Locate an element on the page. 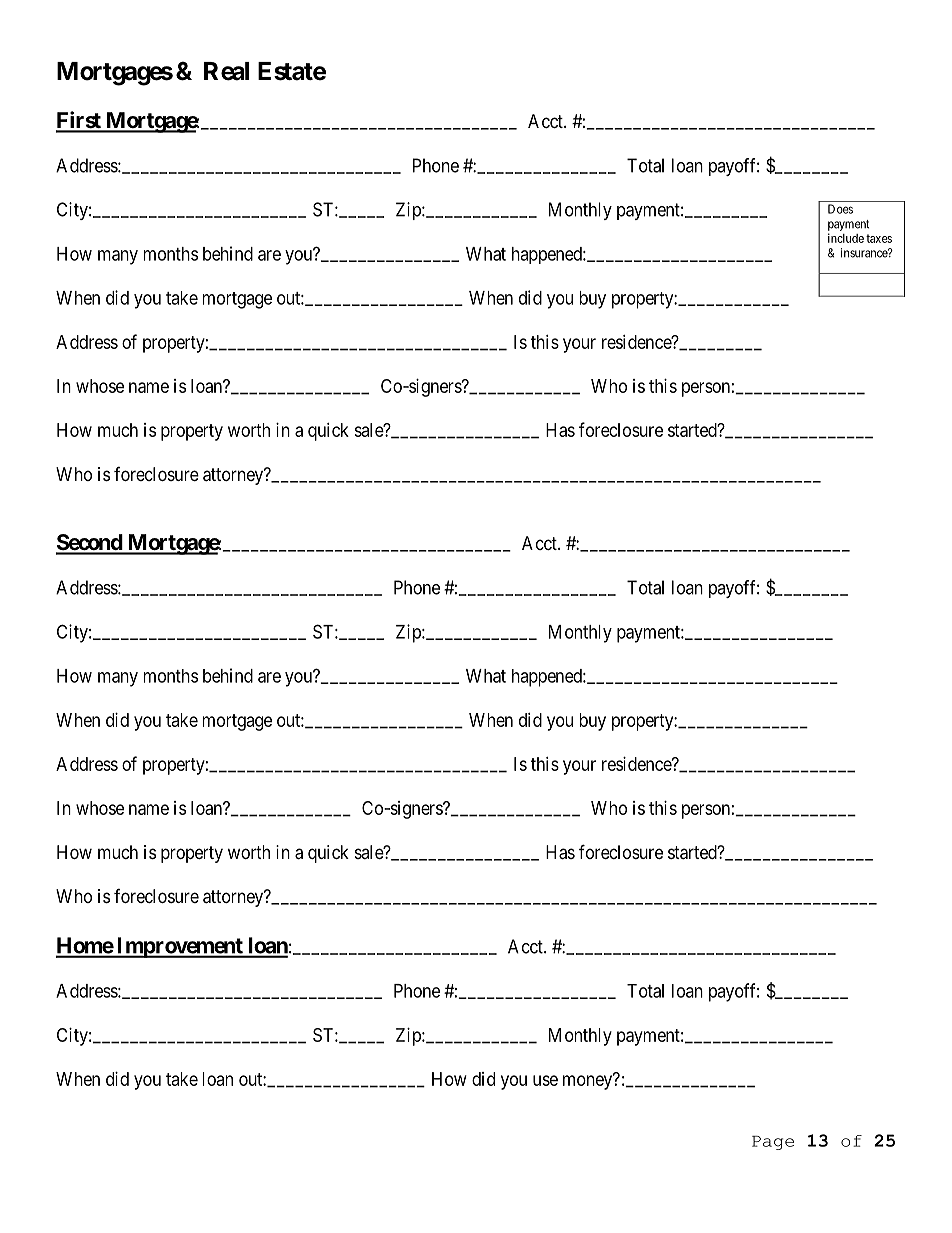  taxes is located at coordinates (879, 238).
